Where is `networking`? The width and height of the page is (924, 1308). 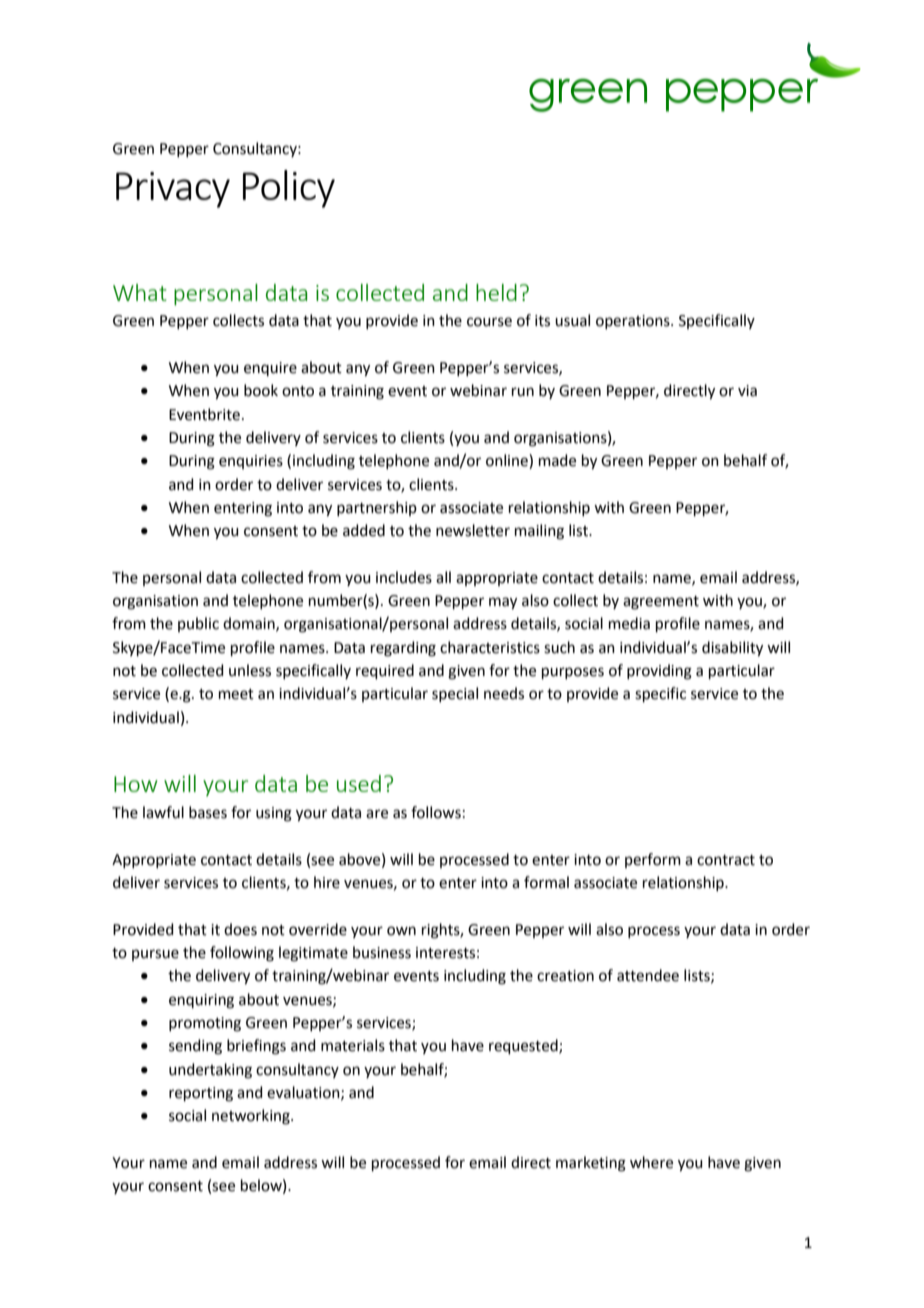 networking is located at coordinates (252, 1117).
